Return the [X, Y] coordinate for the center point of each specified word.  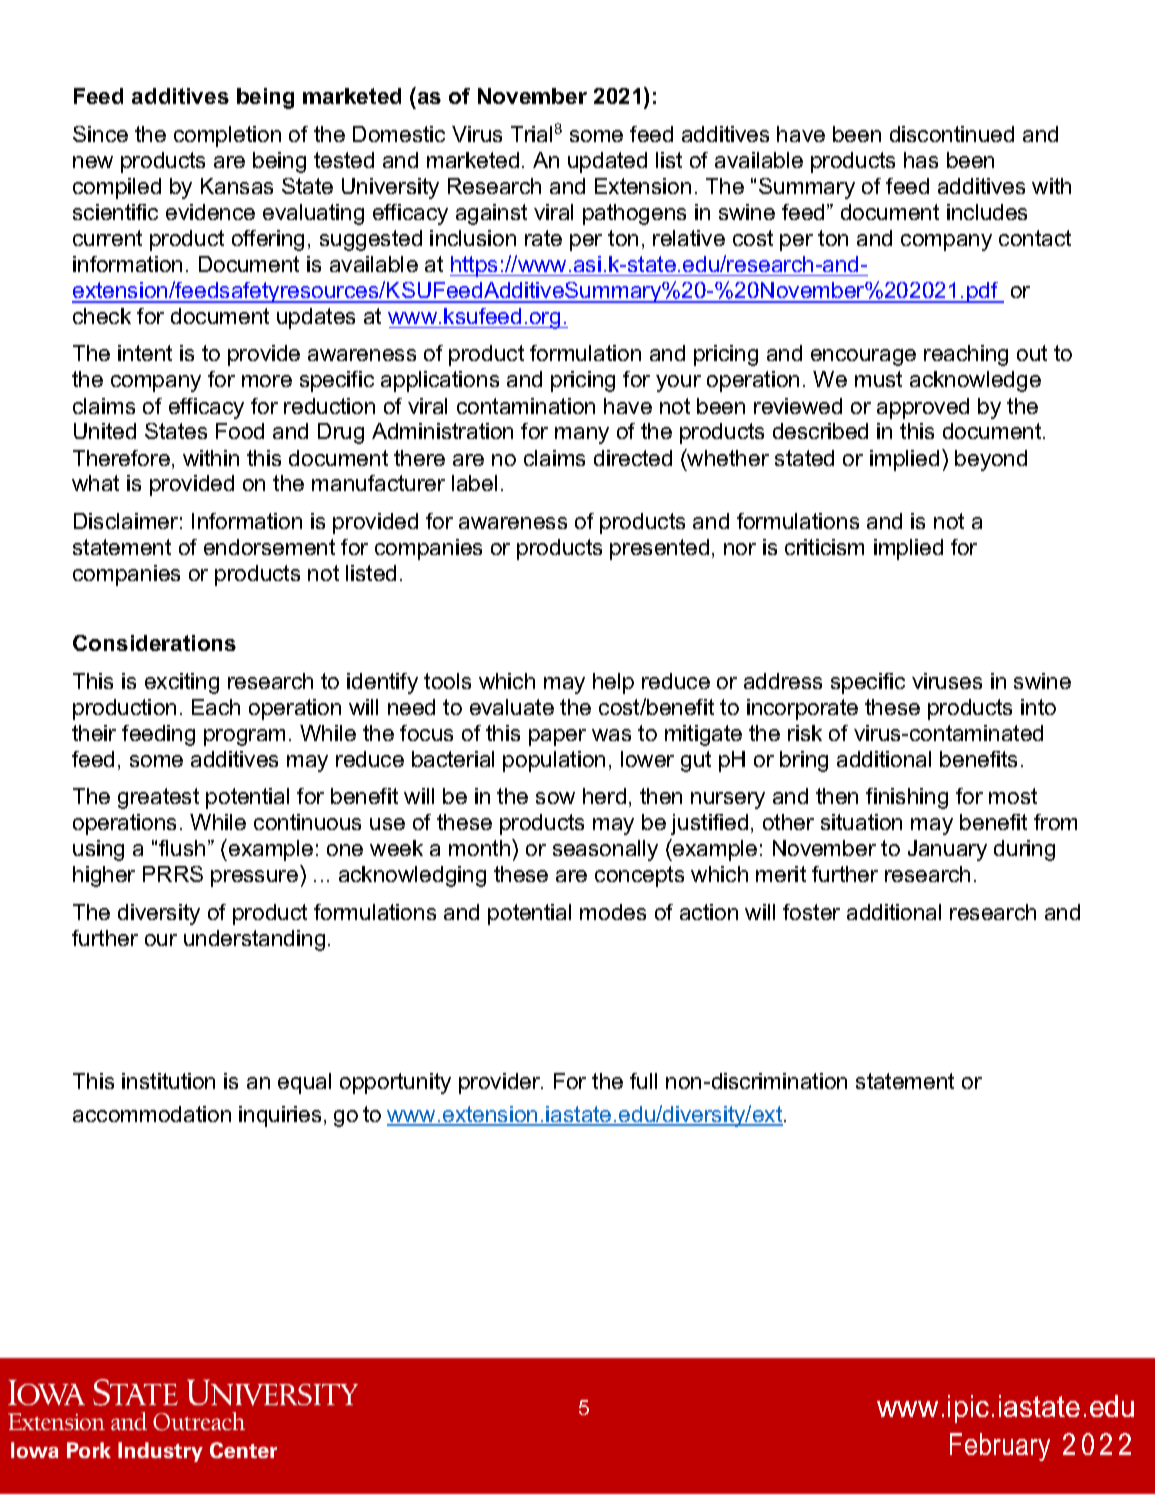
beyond [991, 460]
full [643, 1081]
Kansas [237, 186]
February [1000, 1447]
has [921, 160]
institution [168, 1081]
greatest [158, 798]
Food [240, 431]
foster [811, 912]
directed [633, 458]
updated [607, 162]
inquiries [280, 1116]
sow [555, 798]
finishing [907, 798]
